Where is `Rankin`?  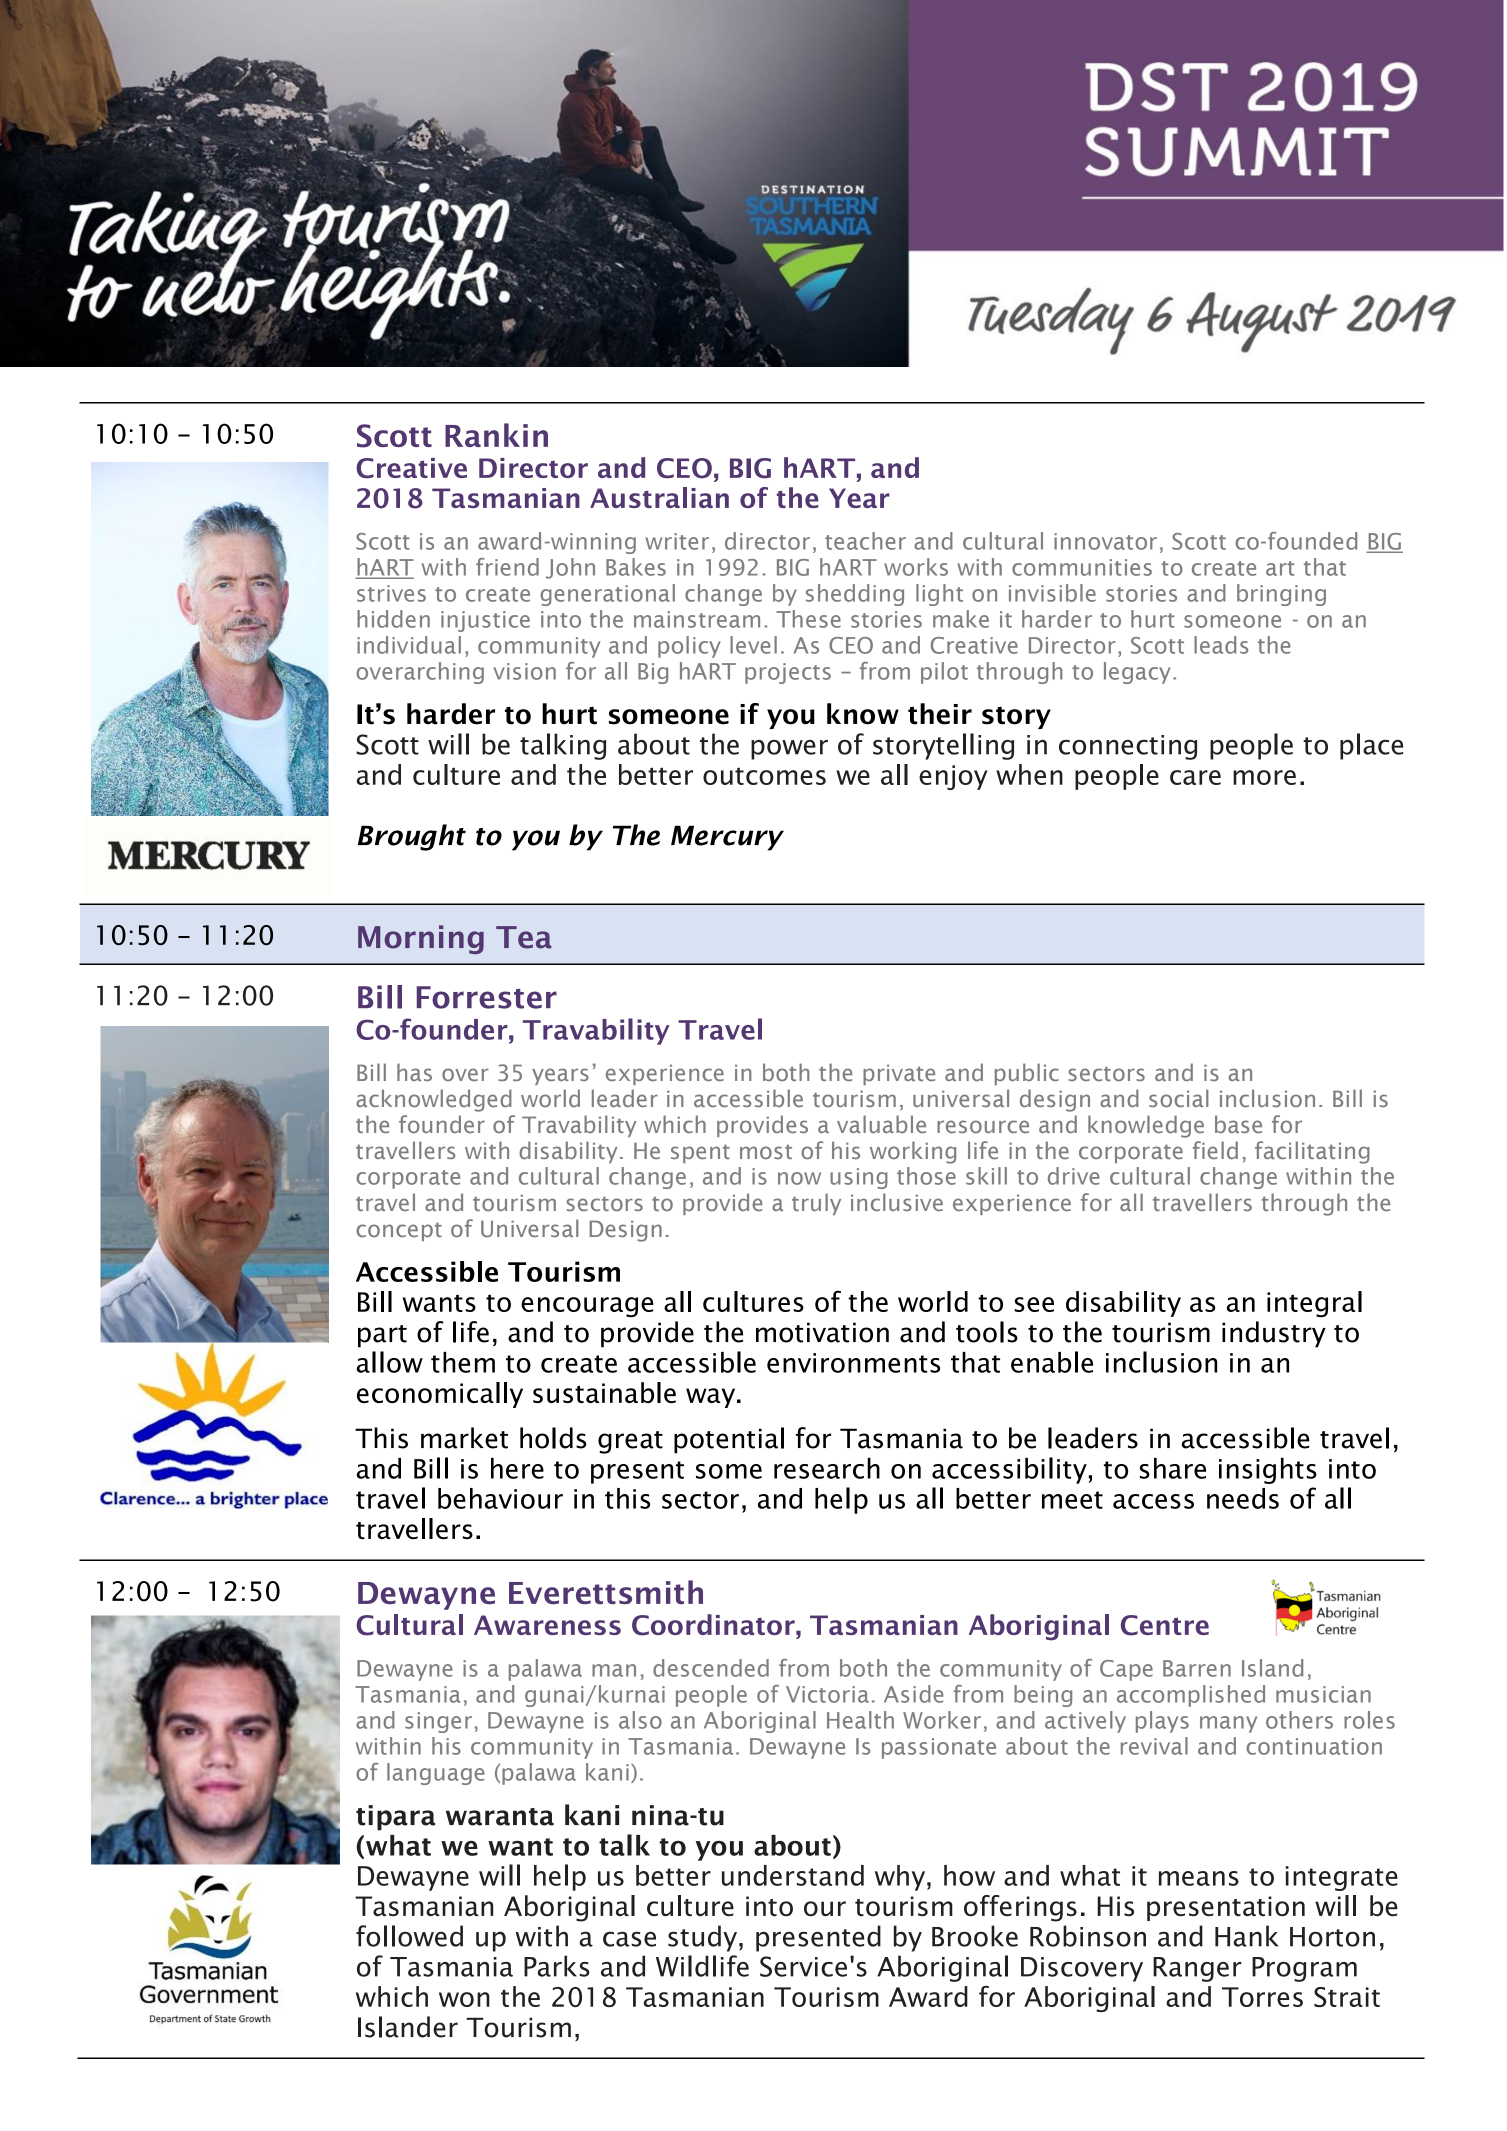 Rankin is located at coordinates (496, 435).
